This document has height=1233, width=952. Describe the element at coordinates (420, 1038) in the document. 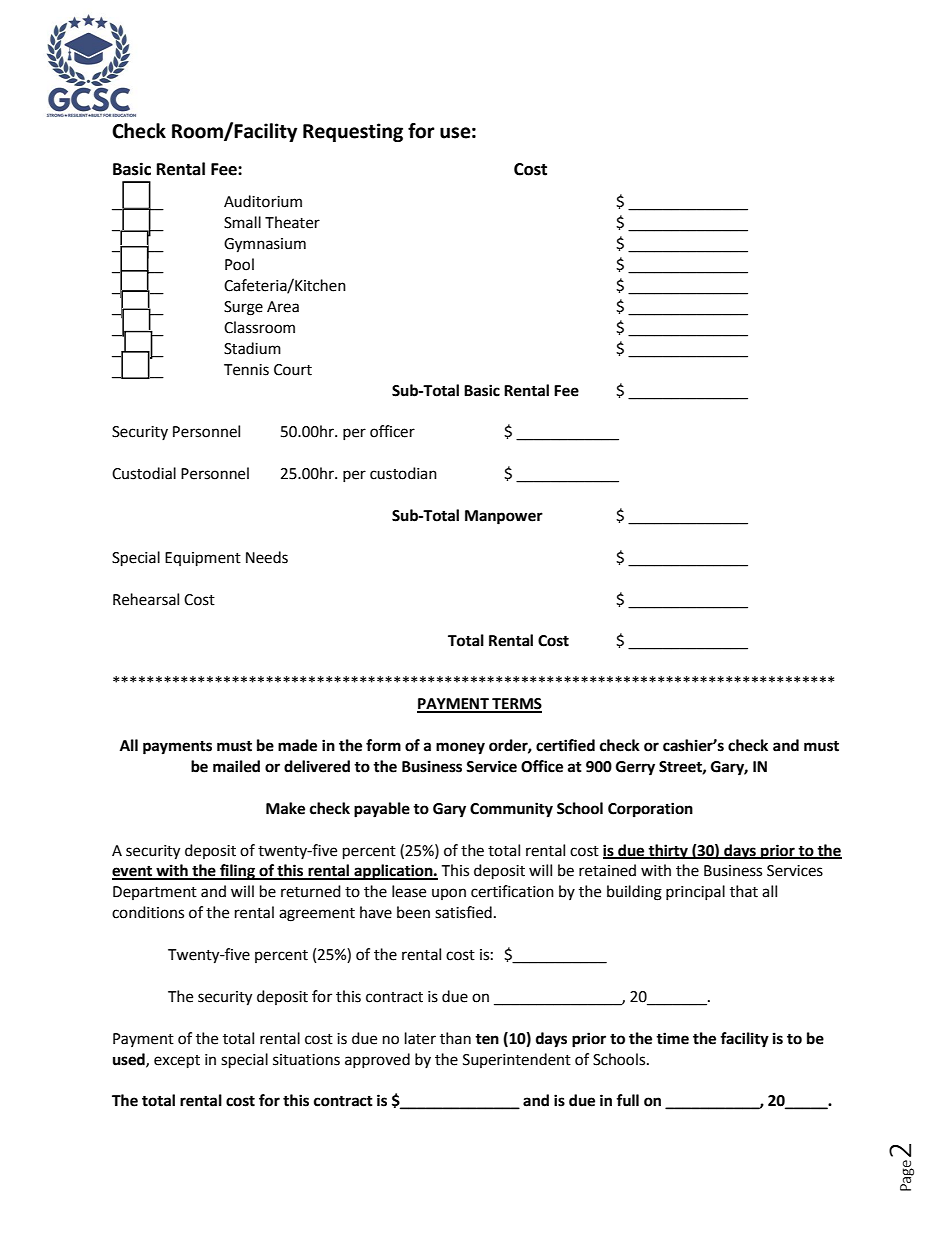

I see `later` at that location.
